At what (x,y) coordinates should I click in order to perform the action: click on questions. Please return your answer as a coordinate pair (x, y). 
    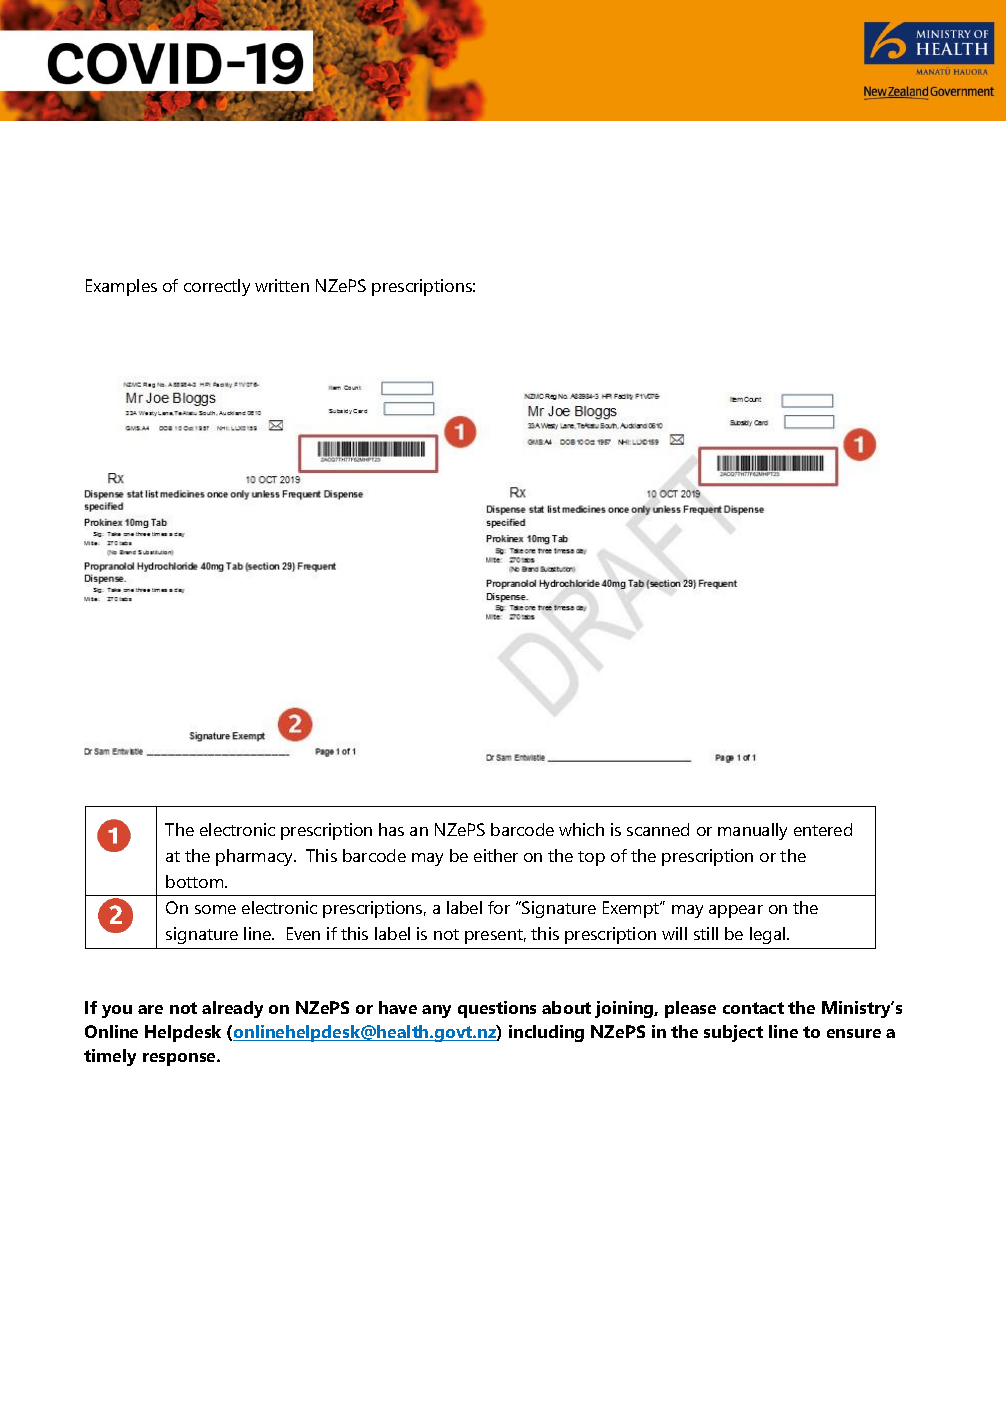
    Looking at the image, I should click on (497, 1009).
